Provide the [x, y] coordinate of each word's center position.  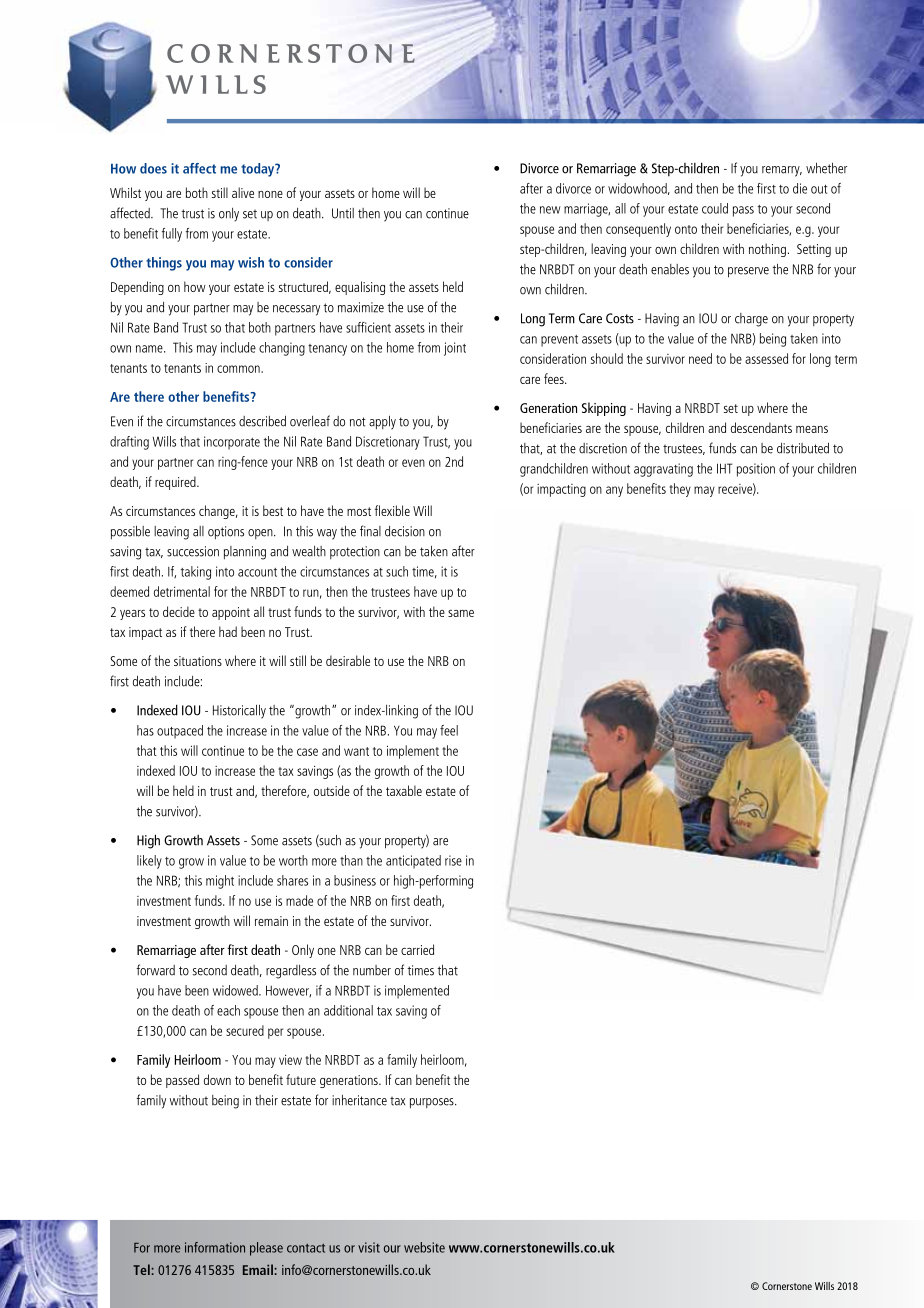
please [266, 1249]
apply [382, 423]
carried [417, 949]
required [176, 483]
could [715, 208]
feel [449, 730]
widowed [236, 990]
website [424, 1247]
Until [343, 213]
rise [453, 860]
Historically [239, 712]
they [680, 490]
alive [243, 192]
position [756, 470]
